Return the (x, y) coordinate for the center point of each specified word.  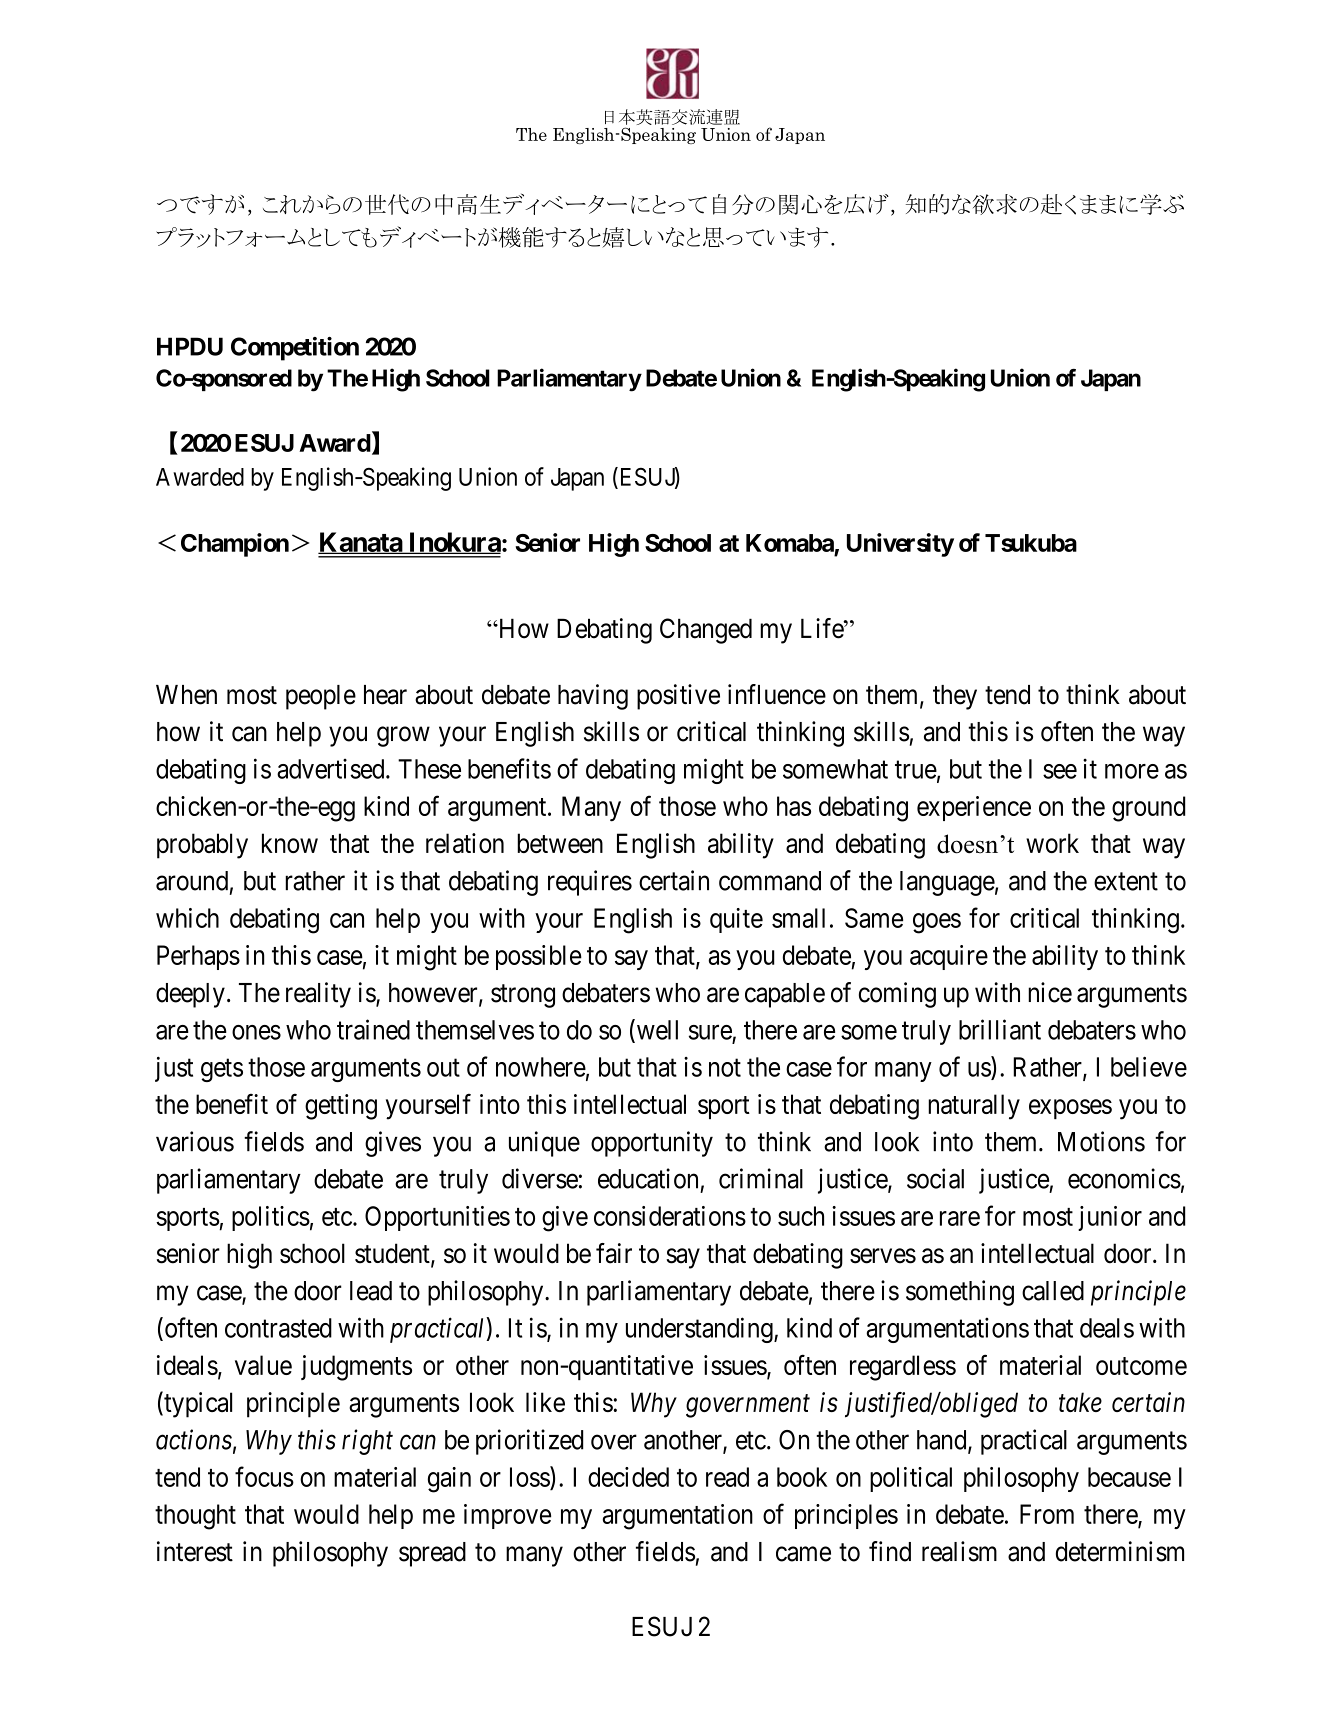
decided (628, 1477)
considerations (670, 1216)
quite (736, 920)
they (955, 697)
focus (264, 1476)
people (321, 697)
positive (678, 697)
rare (960, 1218)
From (1047, 1514)
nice (1050, 992)
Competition (295, 349)
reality (318, 995)
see (1060, 771)
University (900, 545)
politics (271, 1218)
